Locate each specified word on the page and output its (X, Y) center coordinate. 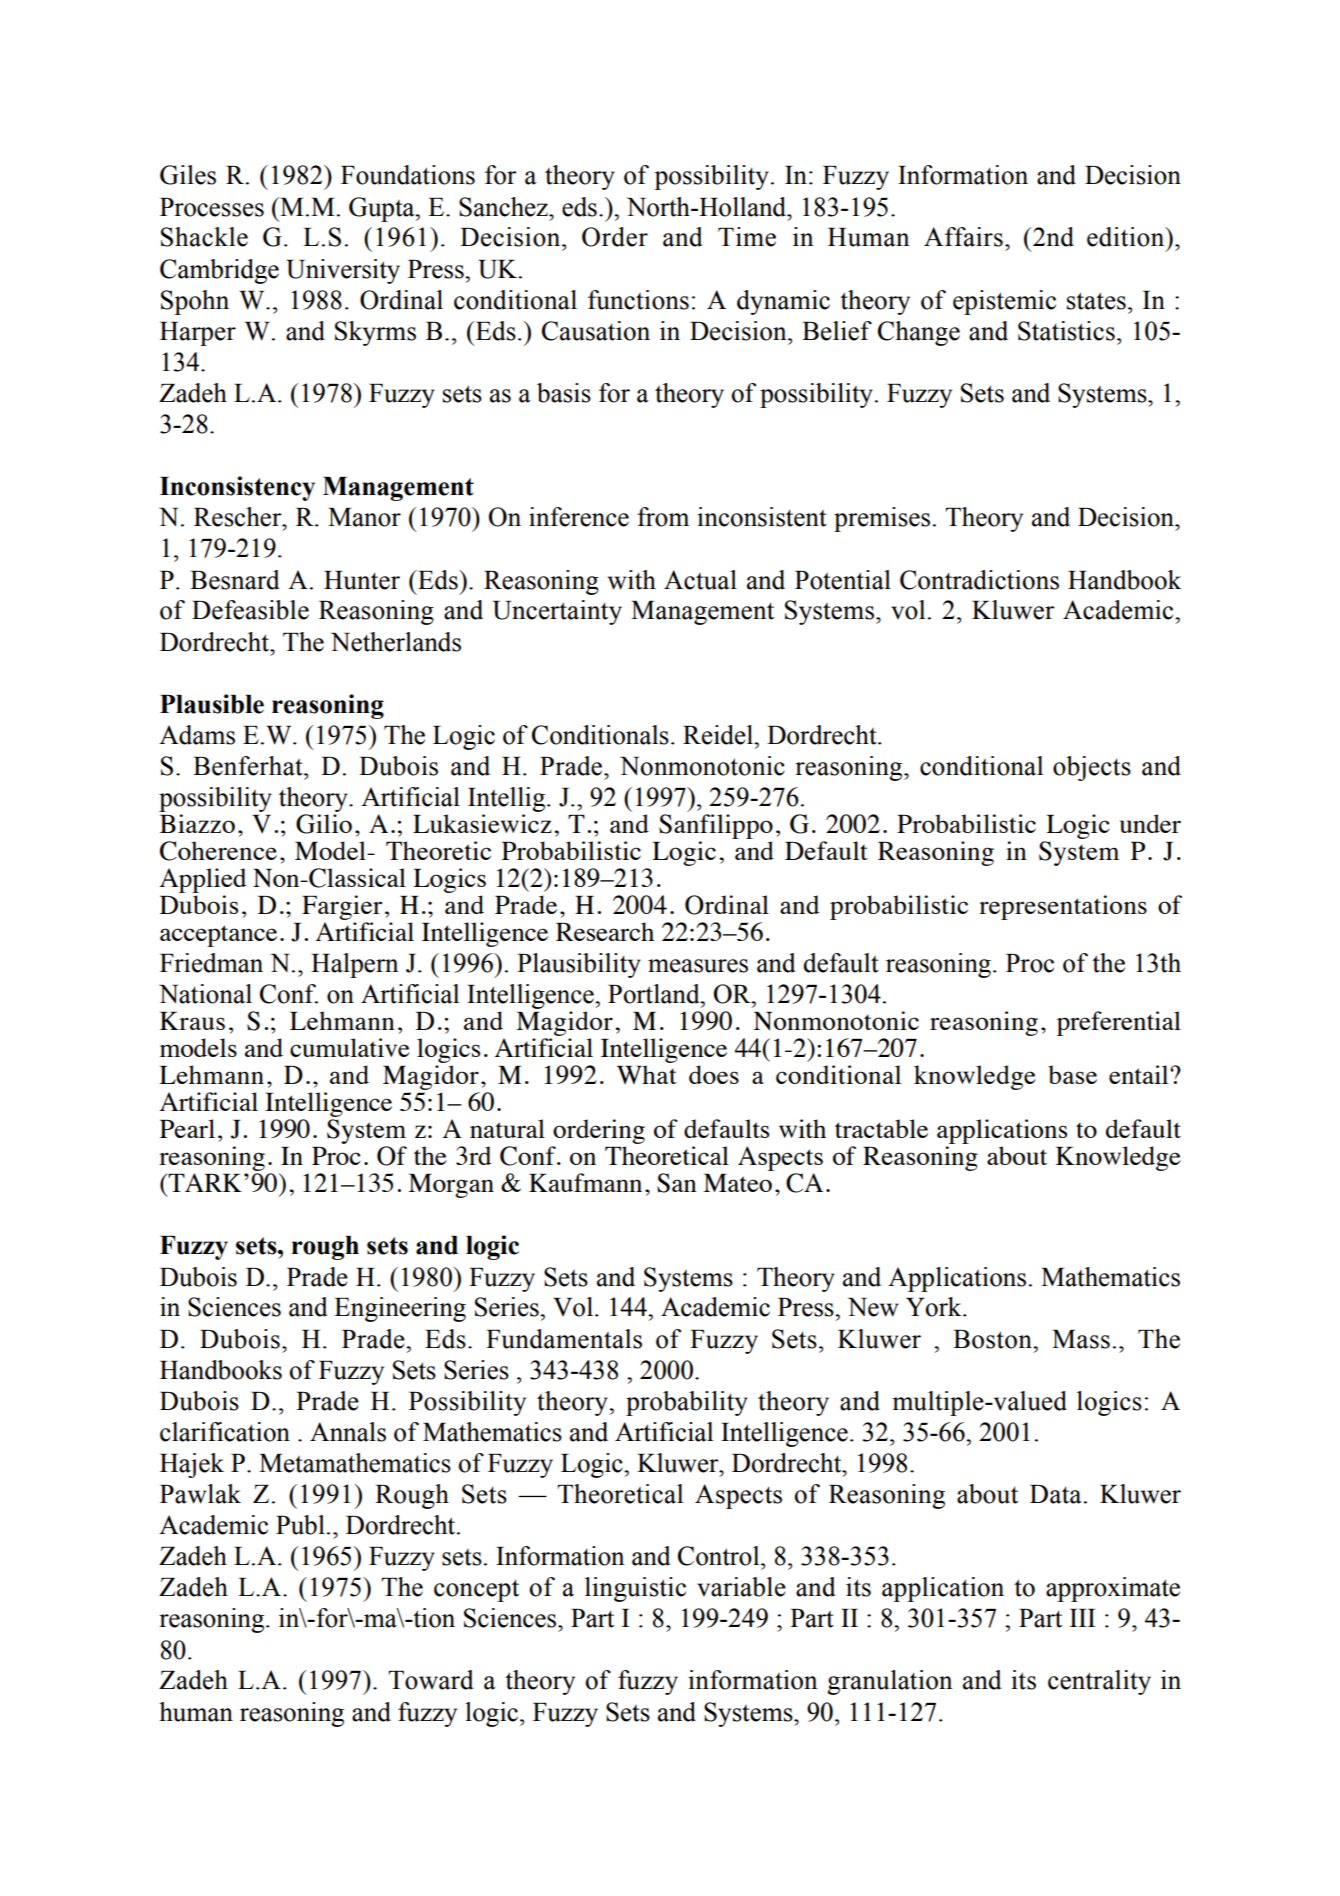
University (343, 271)
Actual (700, 580)
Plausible (212, 704)
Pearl (187, 1128)
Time (747, 237)
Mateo (737, 1183)
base (1072, 1074)
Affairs (963, 237)
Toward (430, 1680)
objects (1092, 768)
